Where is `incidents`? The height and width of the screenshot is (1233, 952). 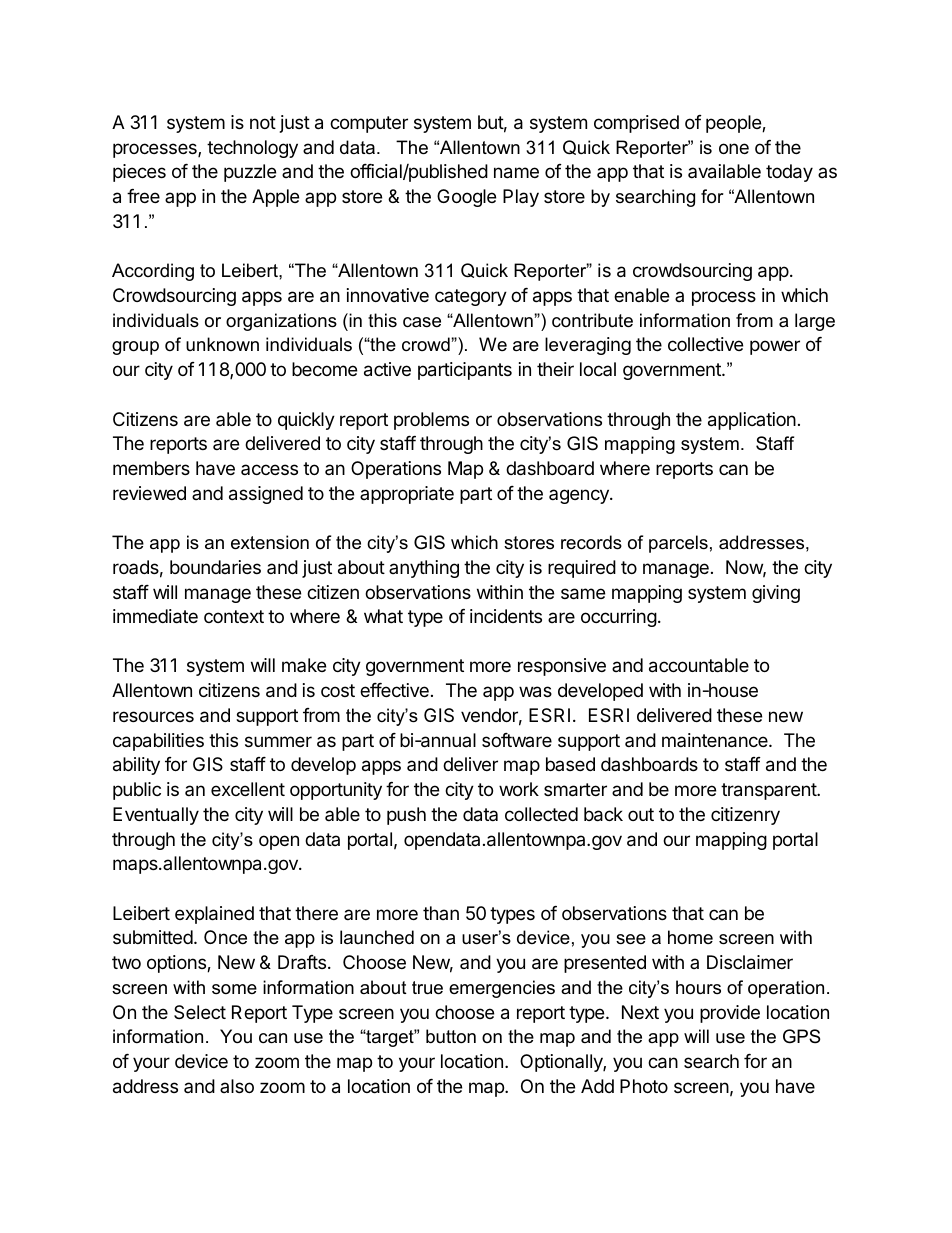
incidents is located at coordinates (506, 616).
